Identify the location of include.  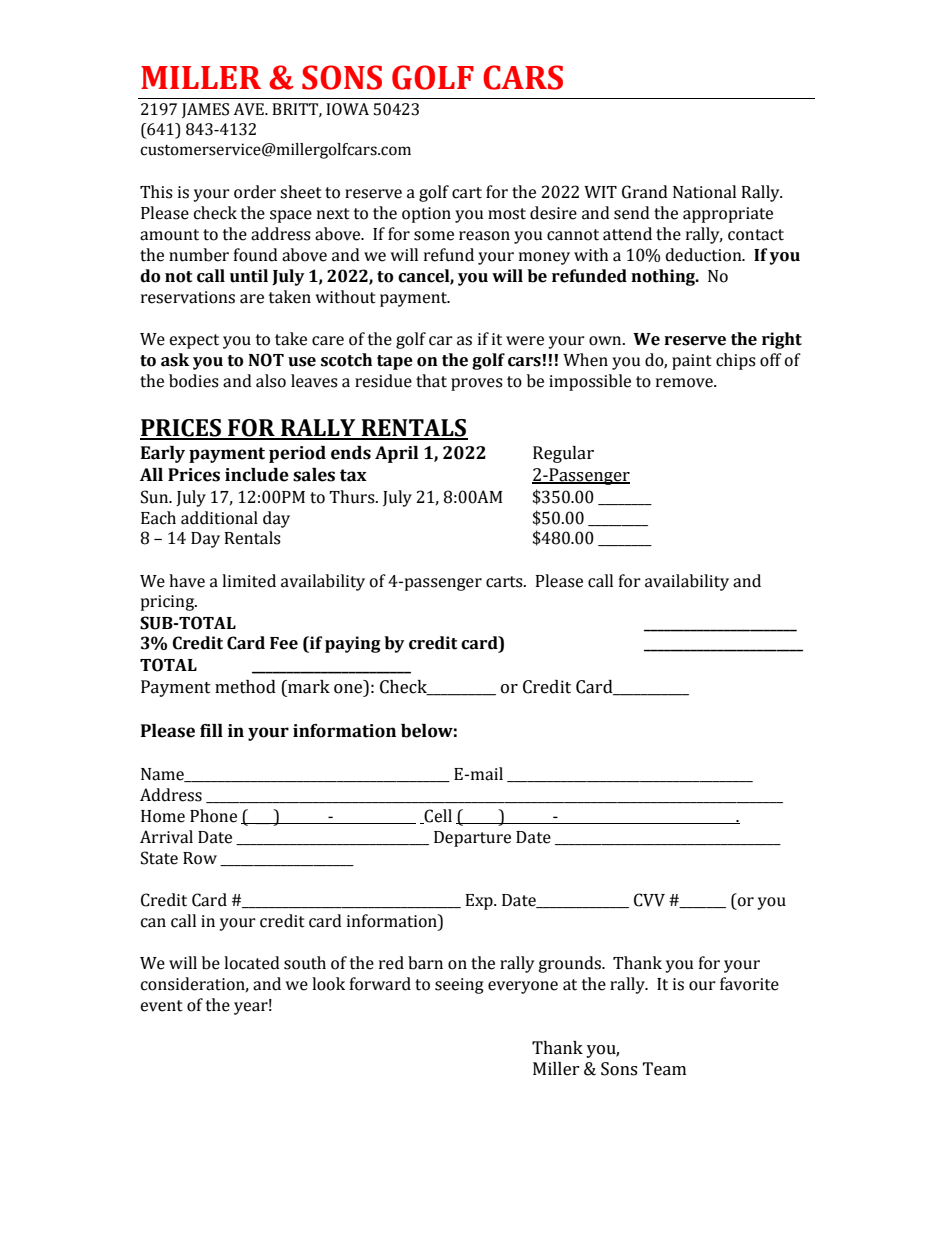
(257, 475).
